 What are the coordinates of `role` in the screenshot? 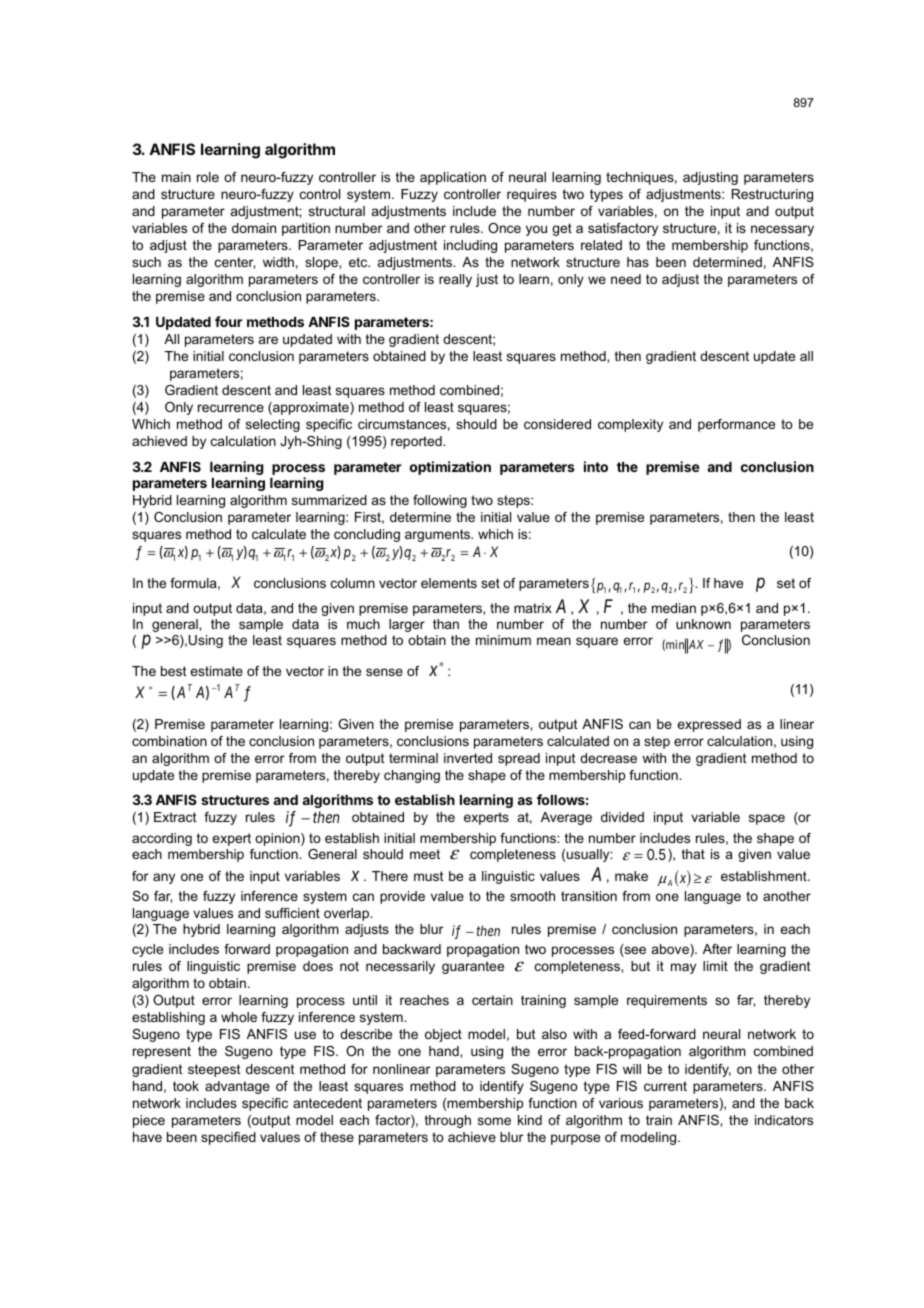 It's located at (208, 177).
